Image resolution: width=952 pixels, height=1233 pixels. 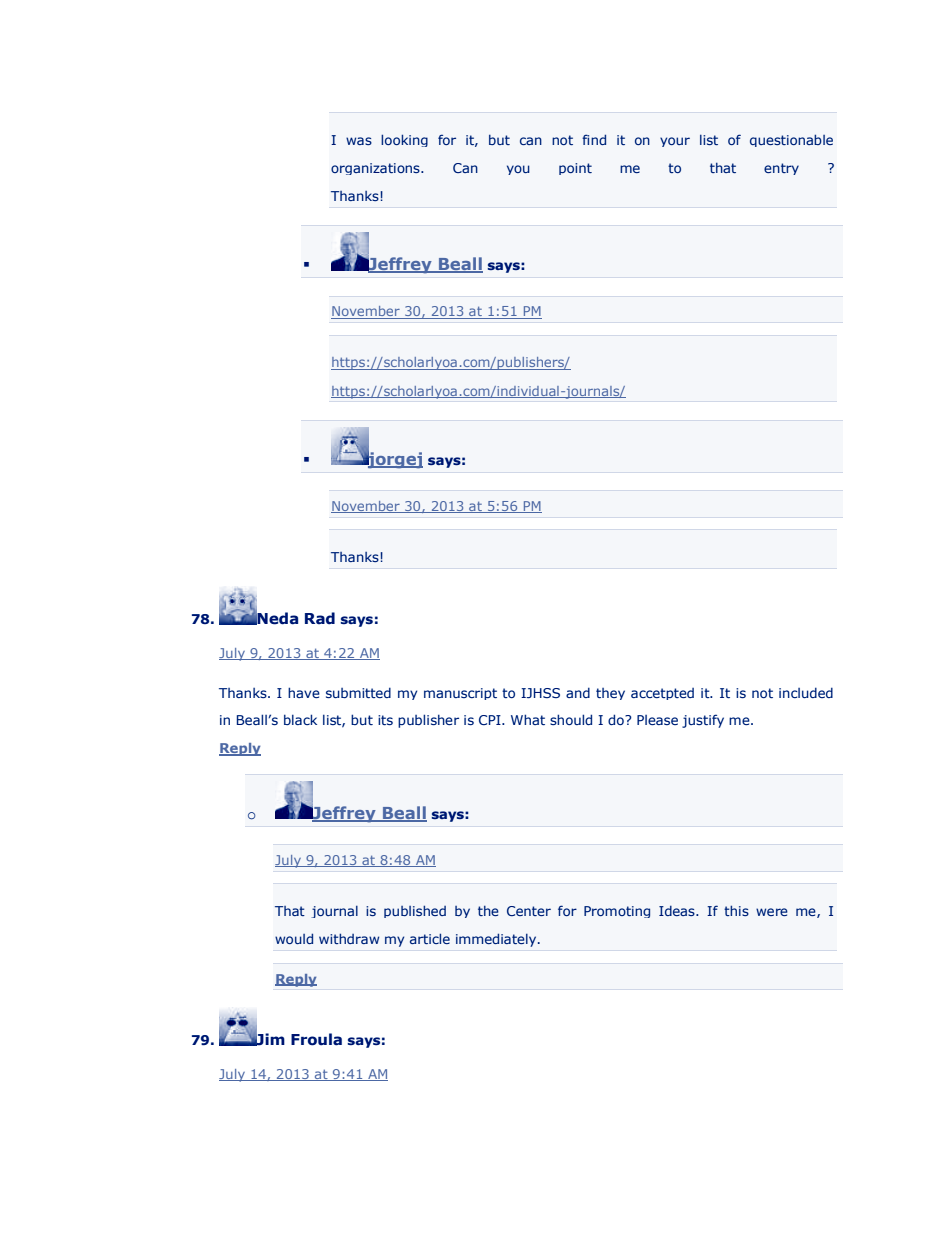 What do you see at coordinates (806, 692) in the document?
I see `included` at bounding box center [806, 692].
